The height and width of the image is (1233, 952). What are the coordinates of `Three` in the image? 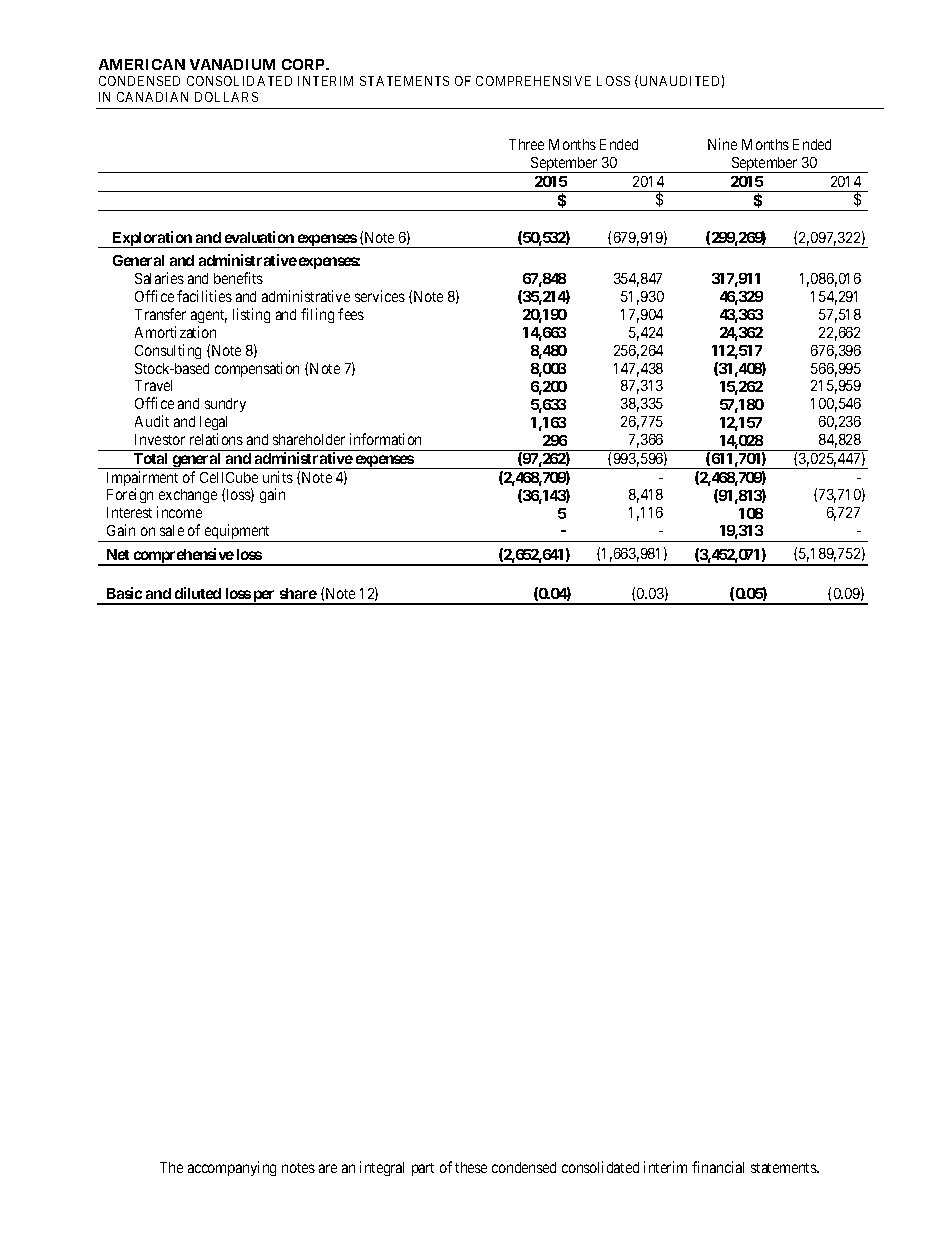 It's located at (526, 144).
